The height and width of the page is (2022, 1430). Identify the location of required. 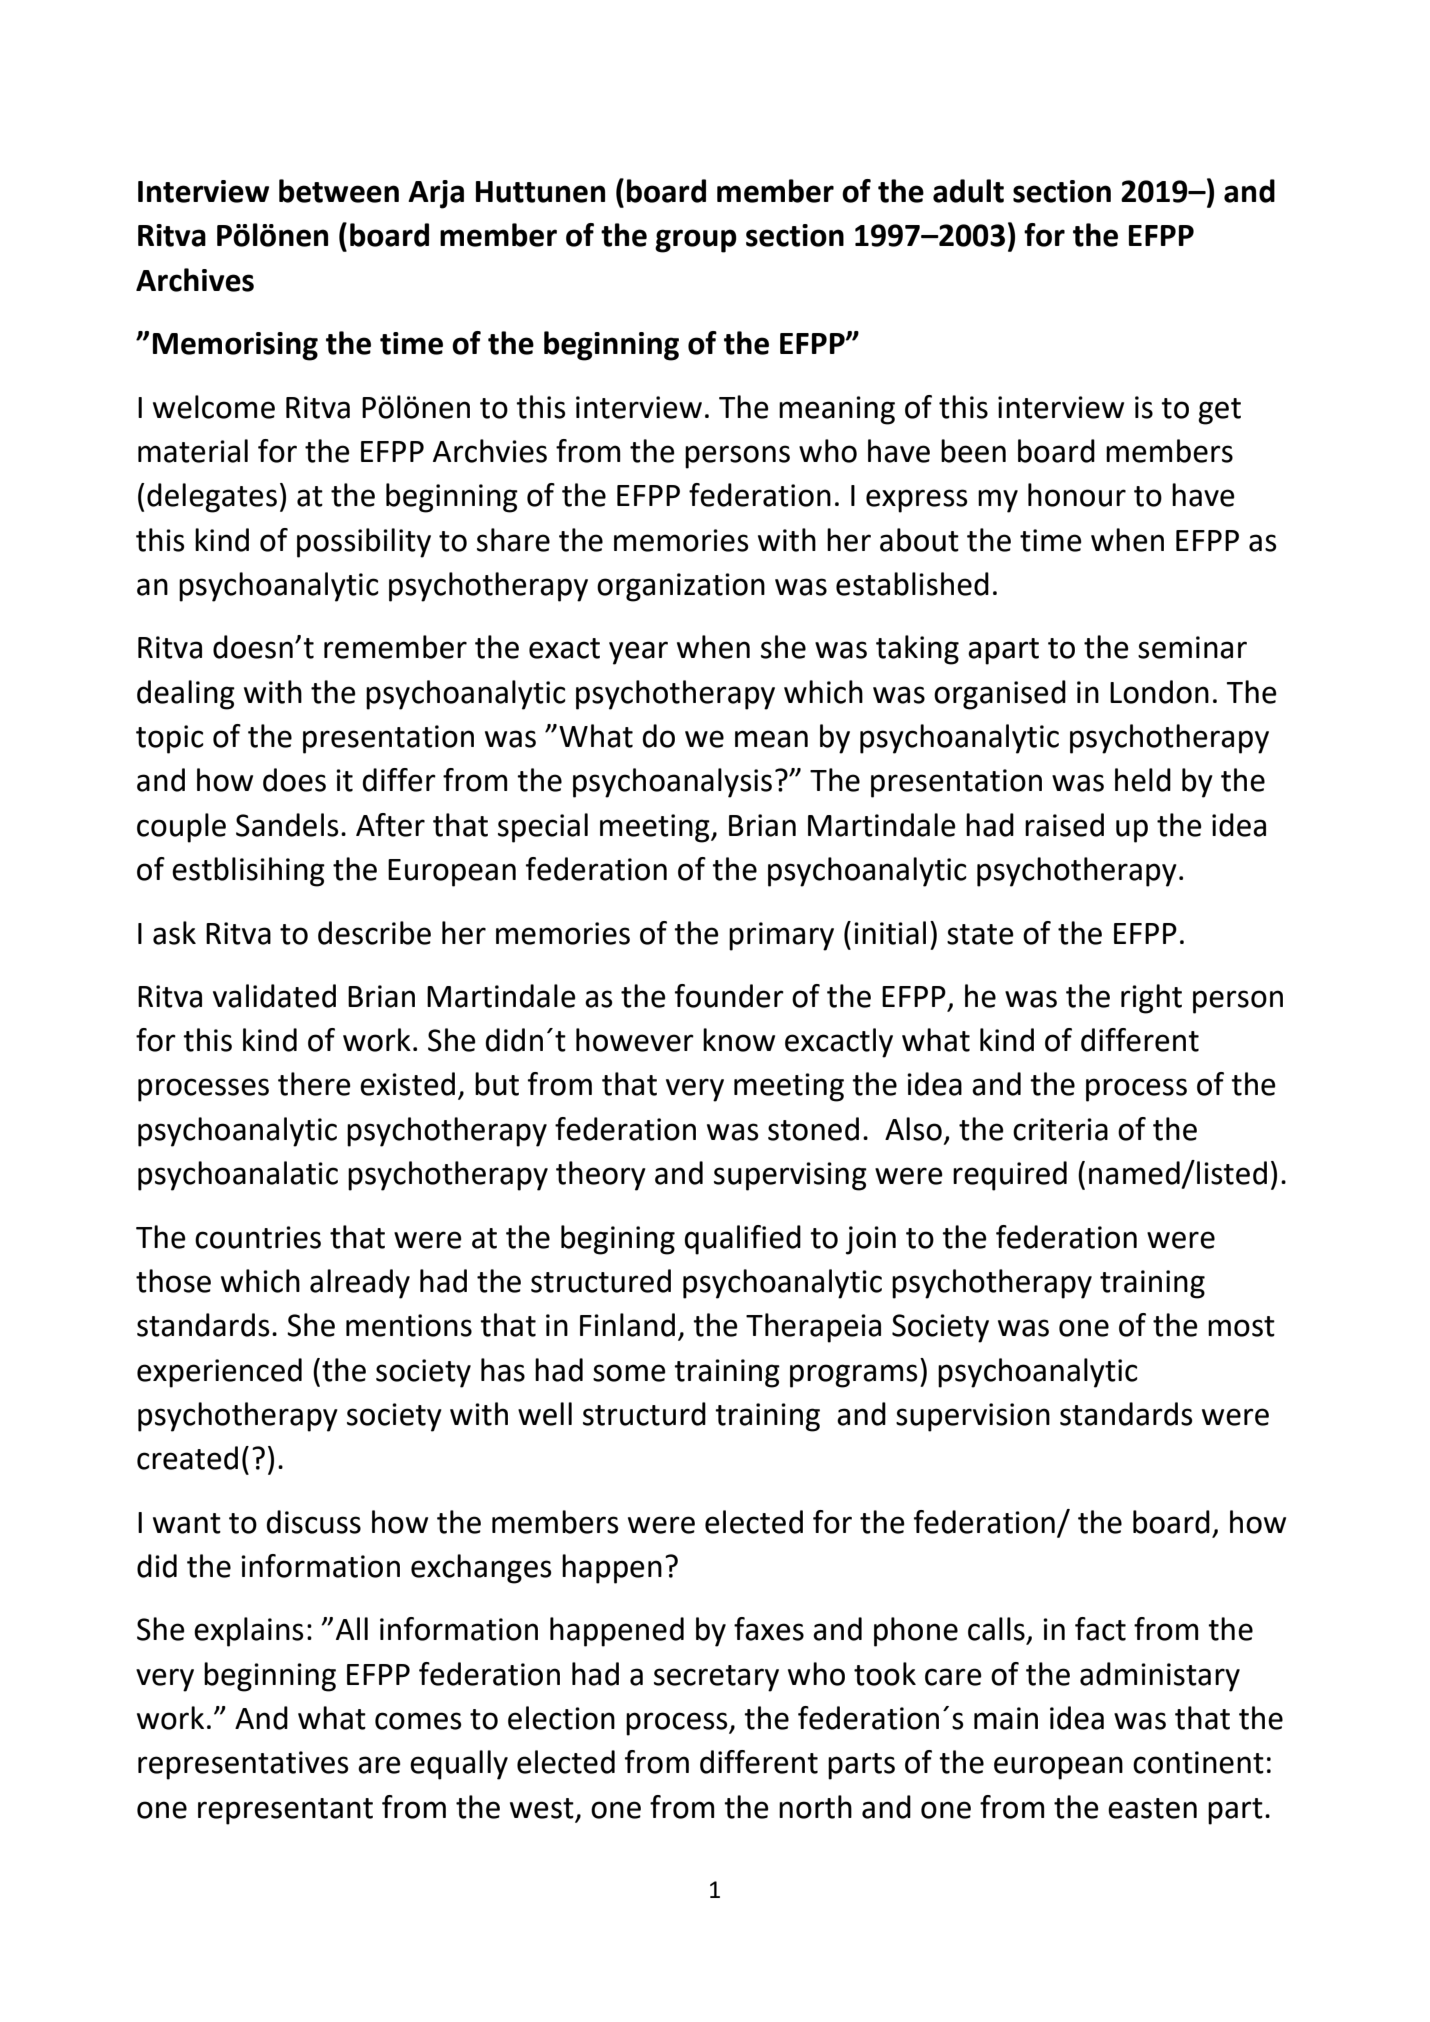
(1010, 1176).
